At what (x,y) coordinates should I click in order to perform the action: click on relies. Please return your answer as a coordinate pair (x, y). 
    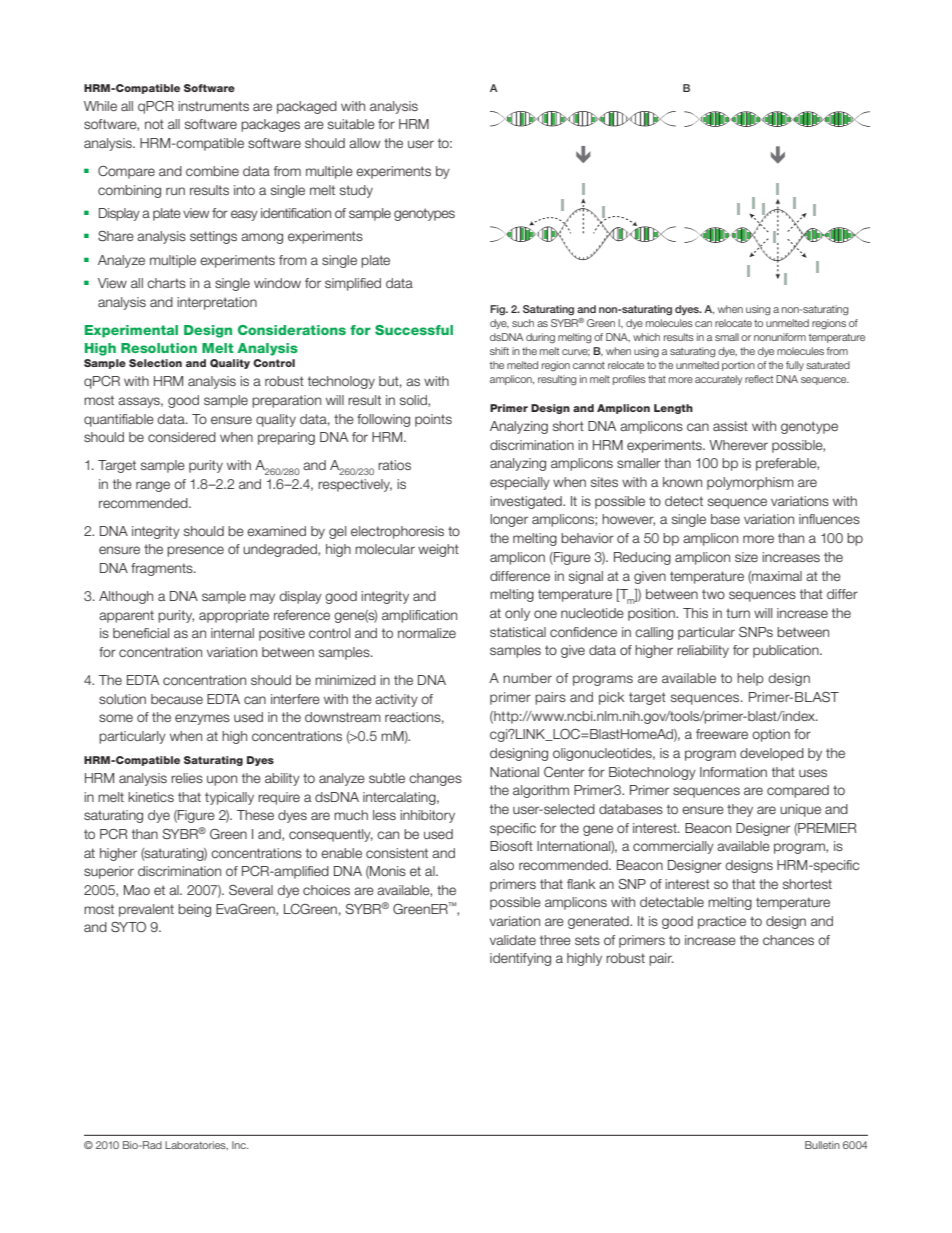
    Looking at the image, I should click on (187, 778).
